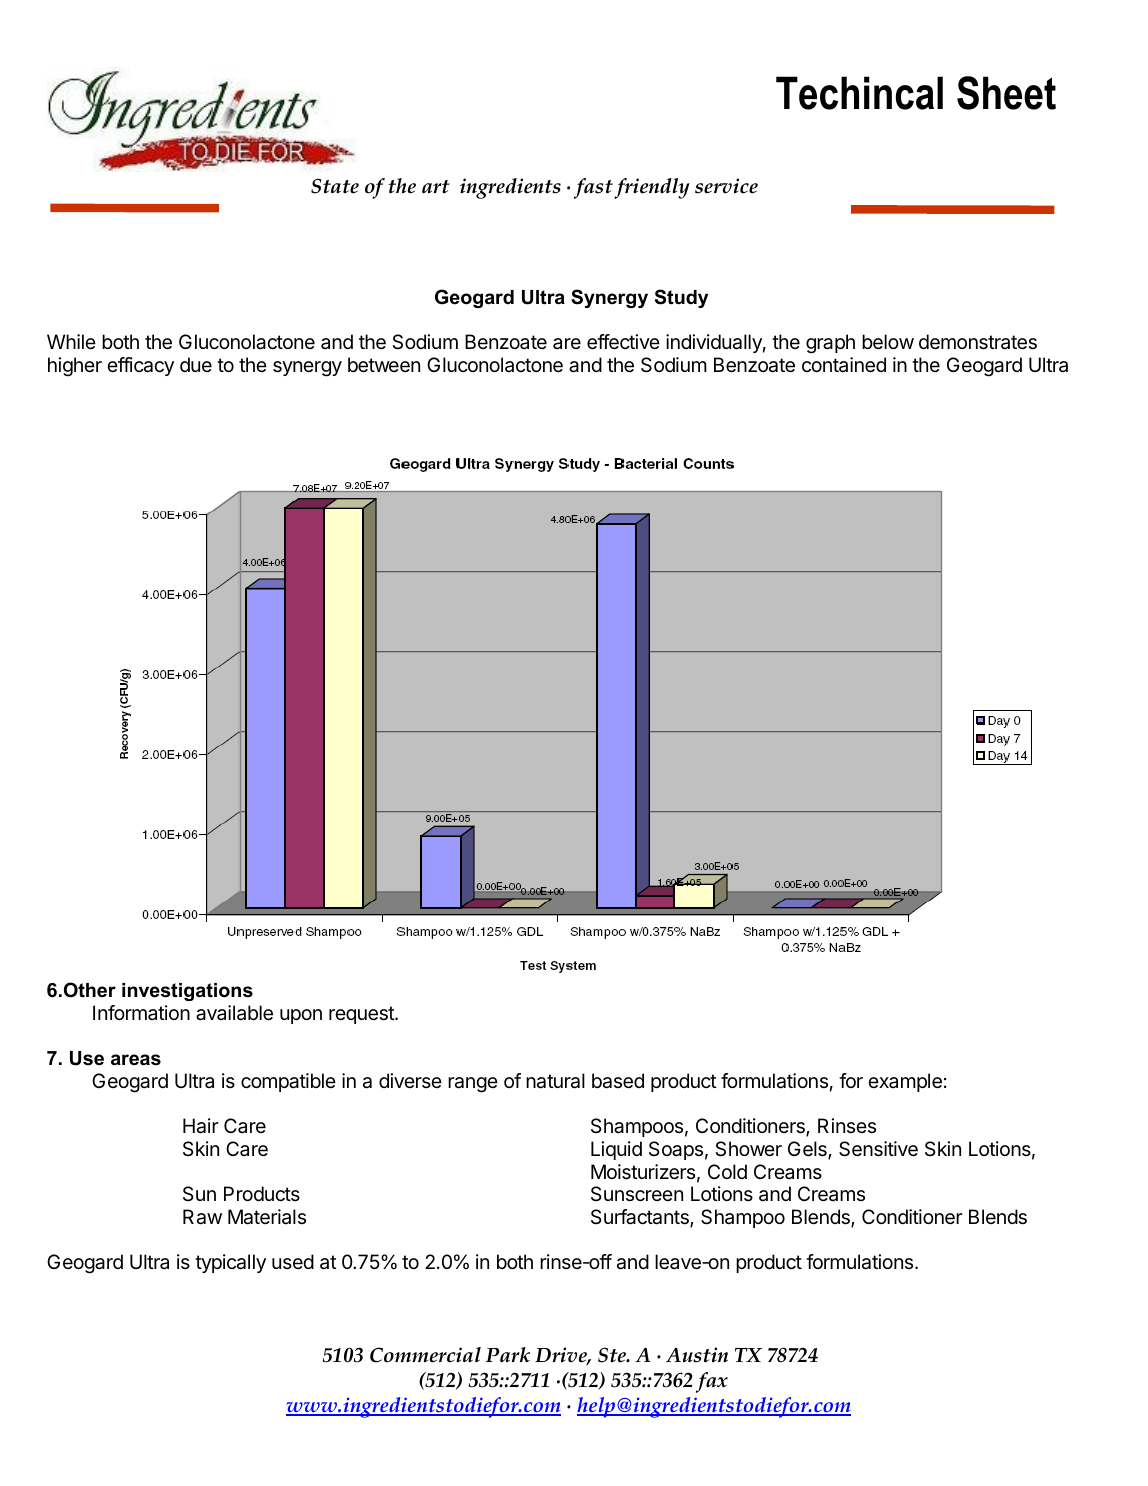  I want to click on fax, so click(712, 1382).
